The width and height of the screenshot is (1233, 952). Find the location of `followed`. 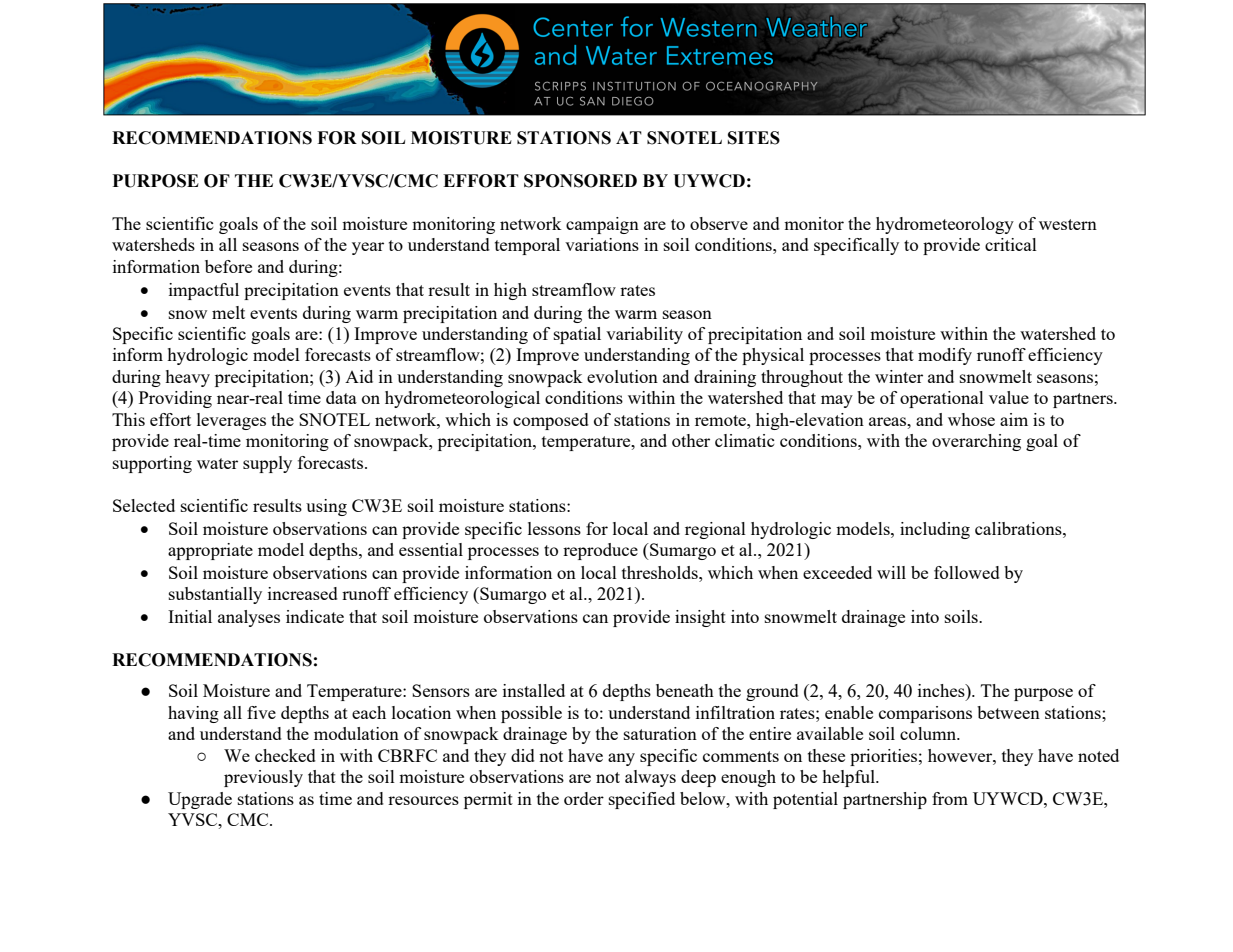

followed is located at coordinates (967, 572).
